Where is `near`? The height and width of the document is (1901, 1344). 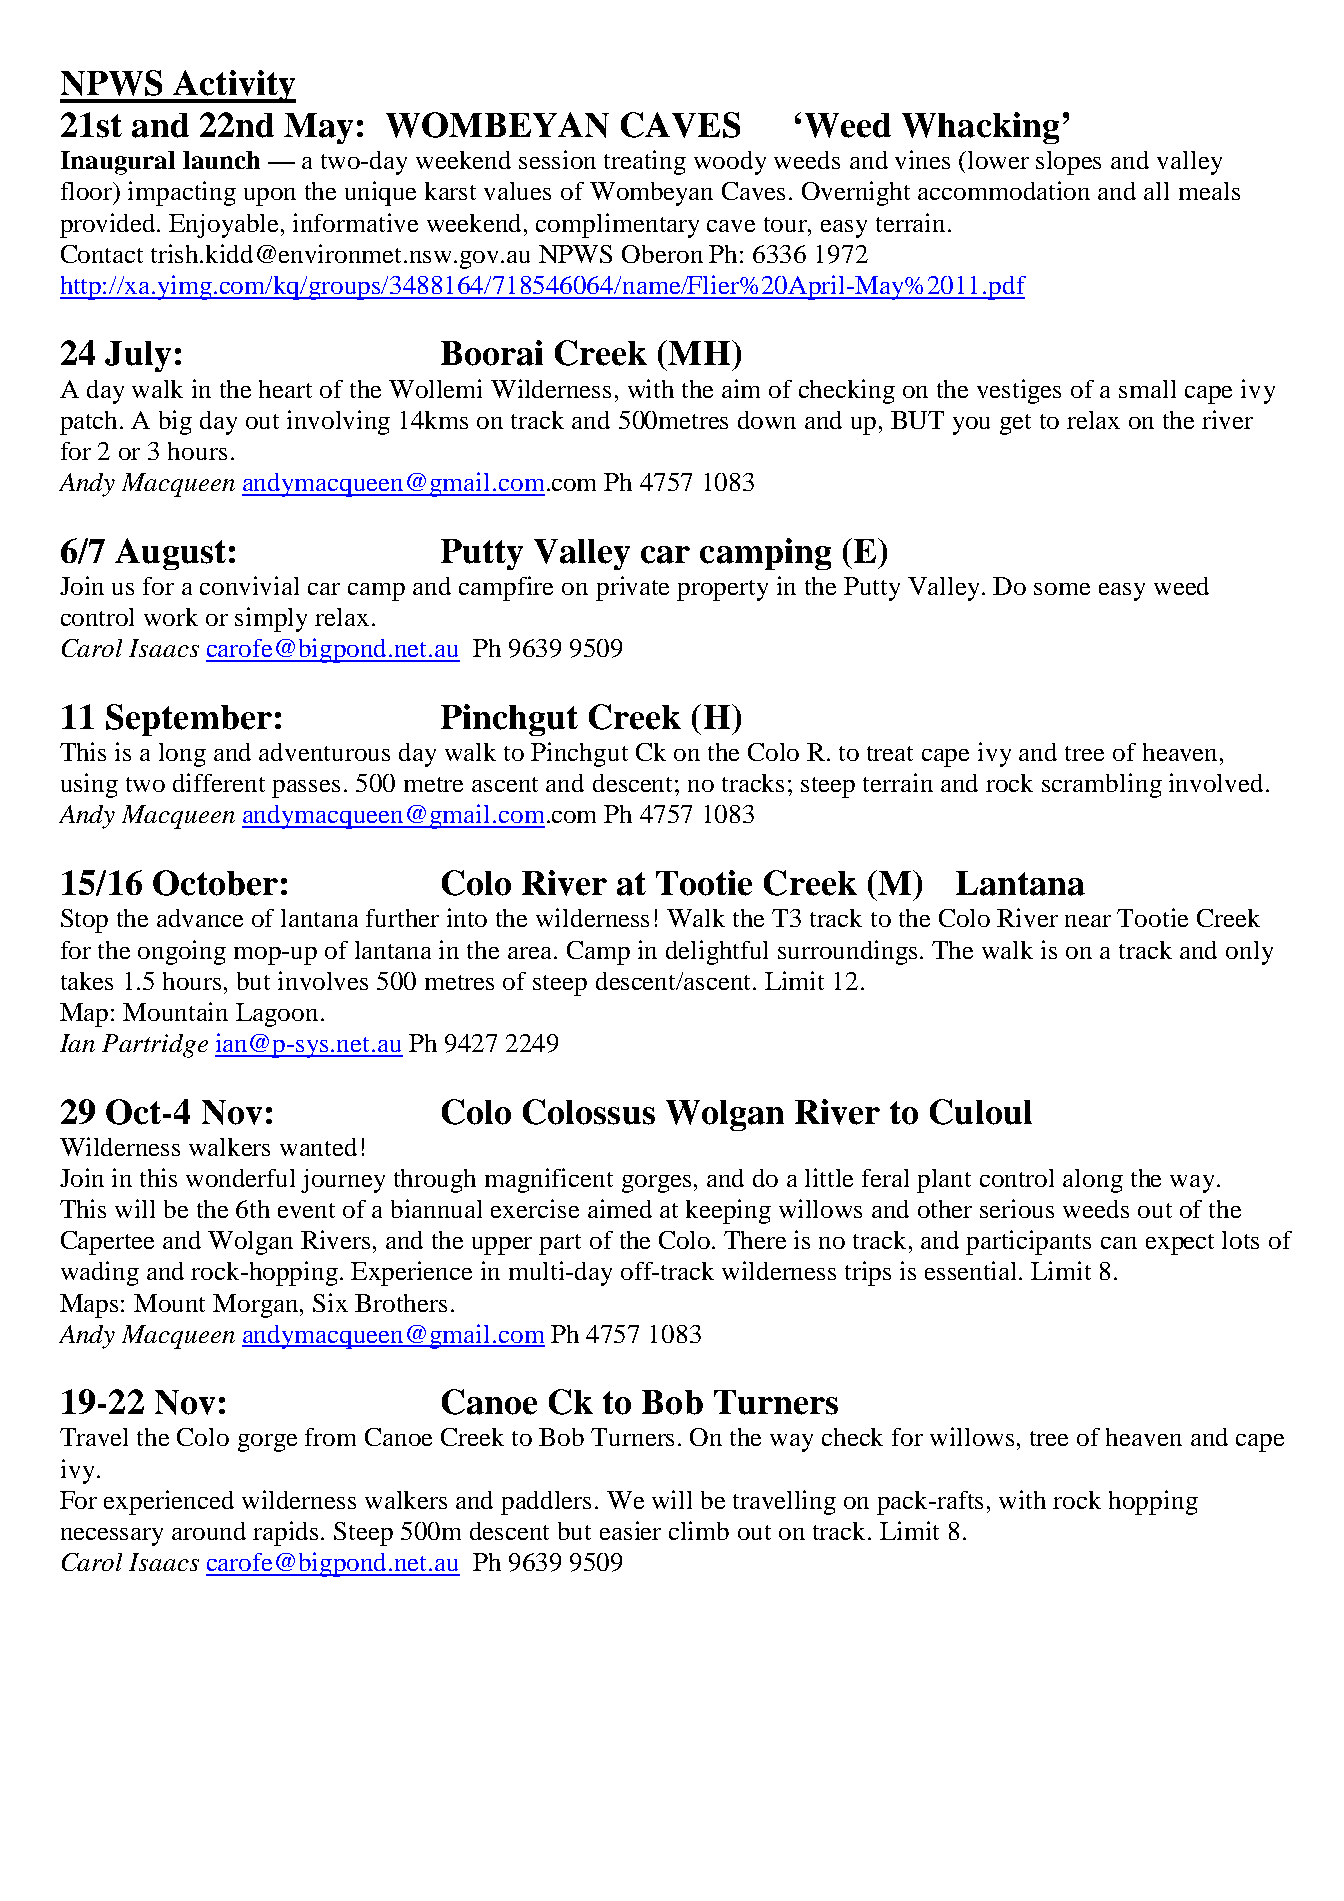
near is located at coordinates (1088, 921).
